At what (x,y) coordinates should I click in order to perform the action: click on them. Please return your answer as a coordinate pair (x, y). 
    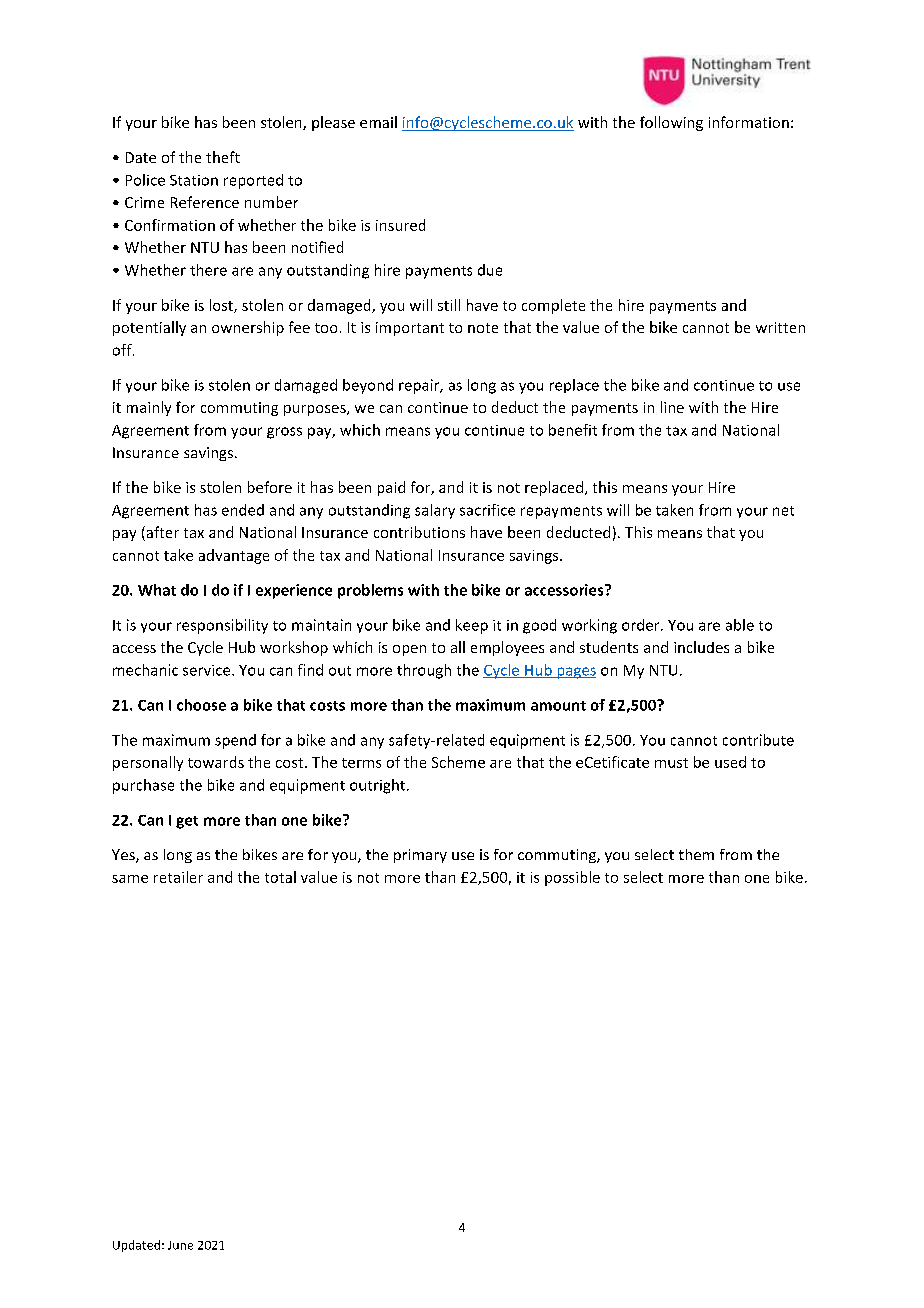
    Looking at the image, I should click on (696, 854).
